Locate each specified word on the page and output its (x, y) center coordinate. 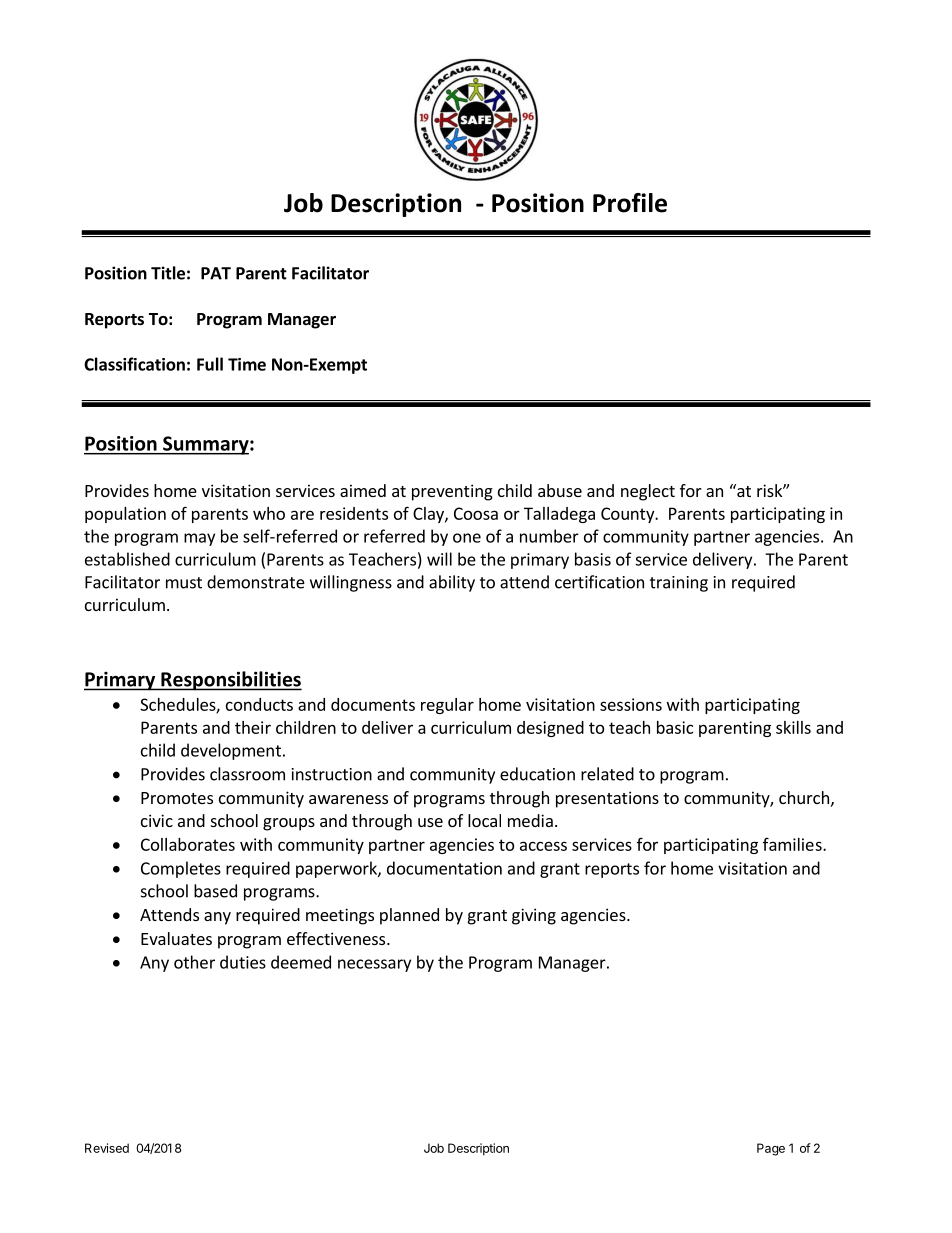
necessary (374, 965)
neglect (648, 492)
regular (447, 706)
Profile (630, 203)
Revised (107, 1148)
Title (168, 273)
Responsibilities (230, 681)
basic (675, 727)
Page (771, 1149)
